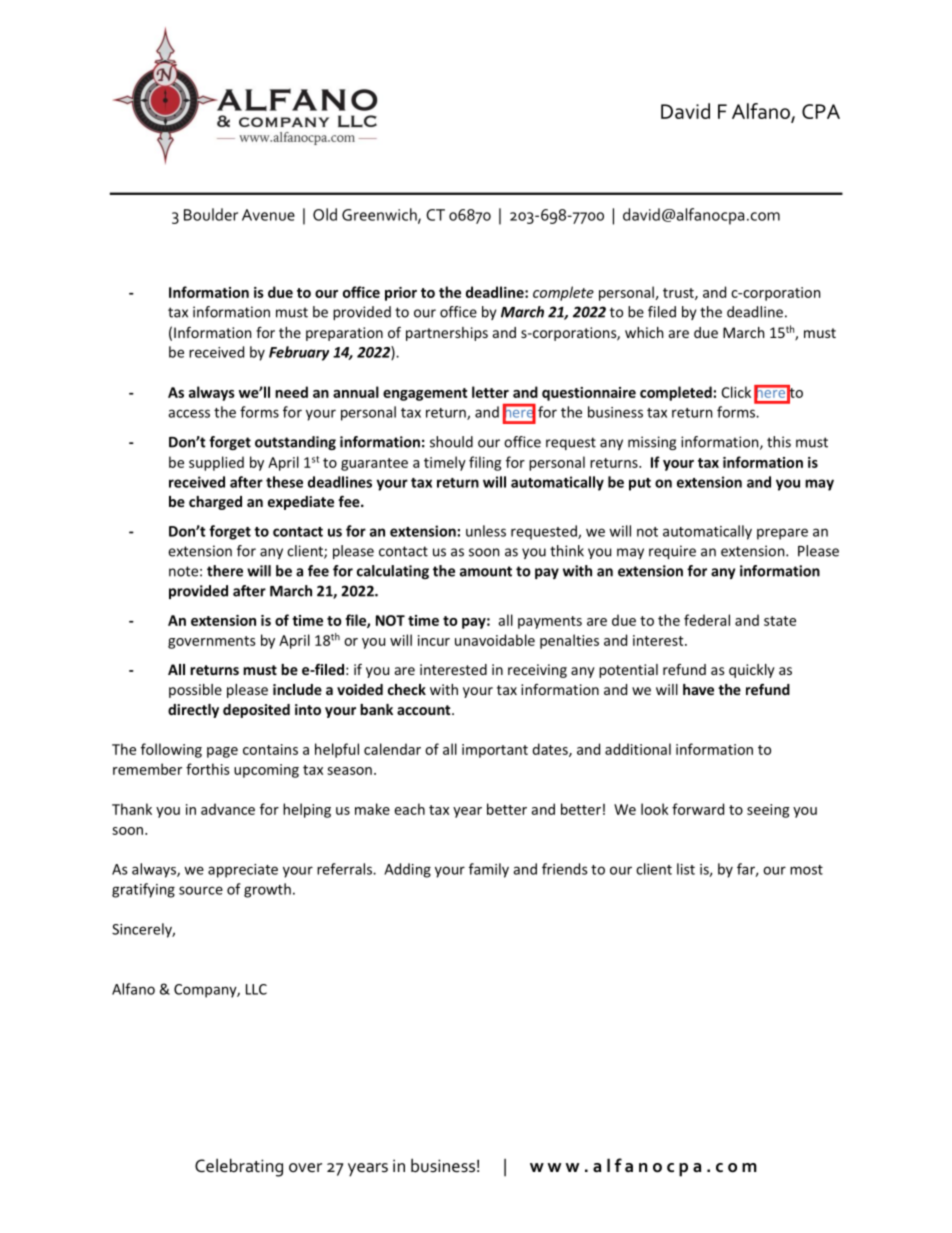  I want to click on Celebrating, so click(239, 1167).
